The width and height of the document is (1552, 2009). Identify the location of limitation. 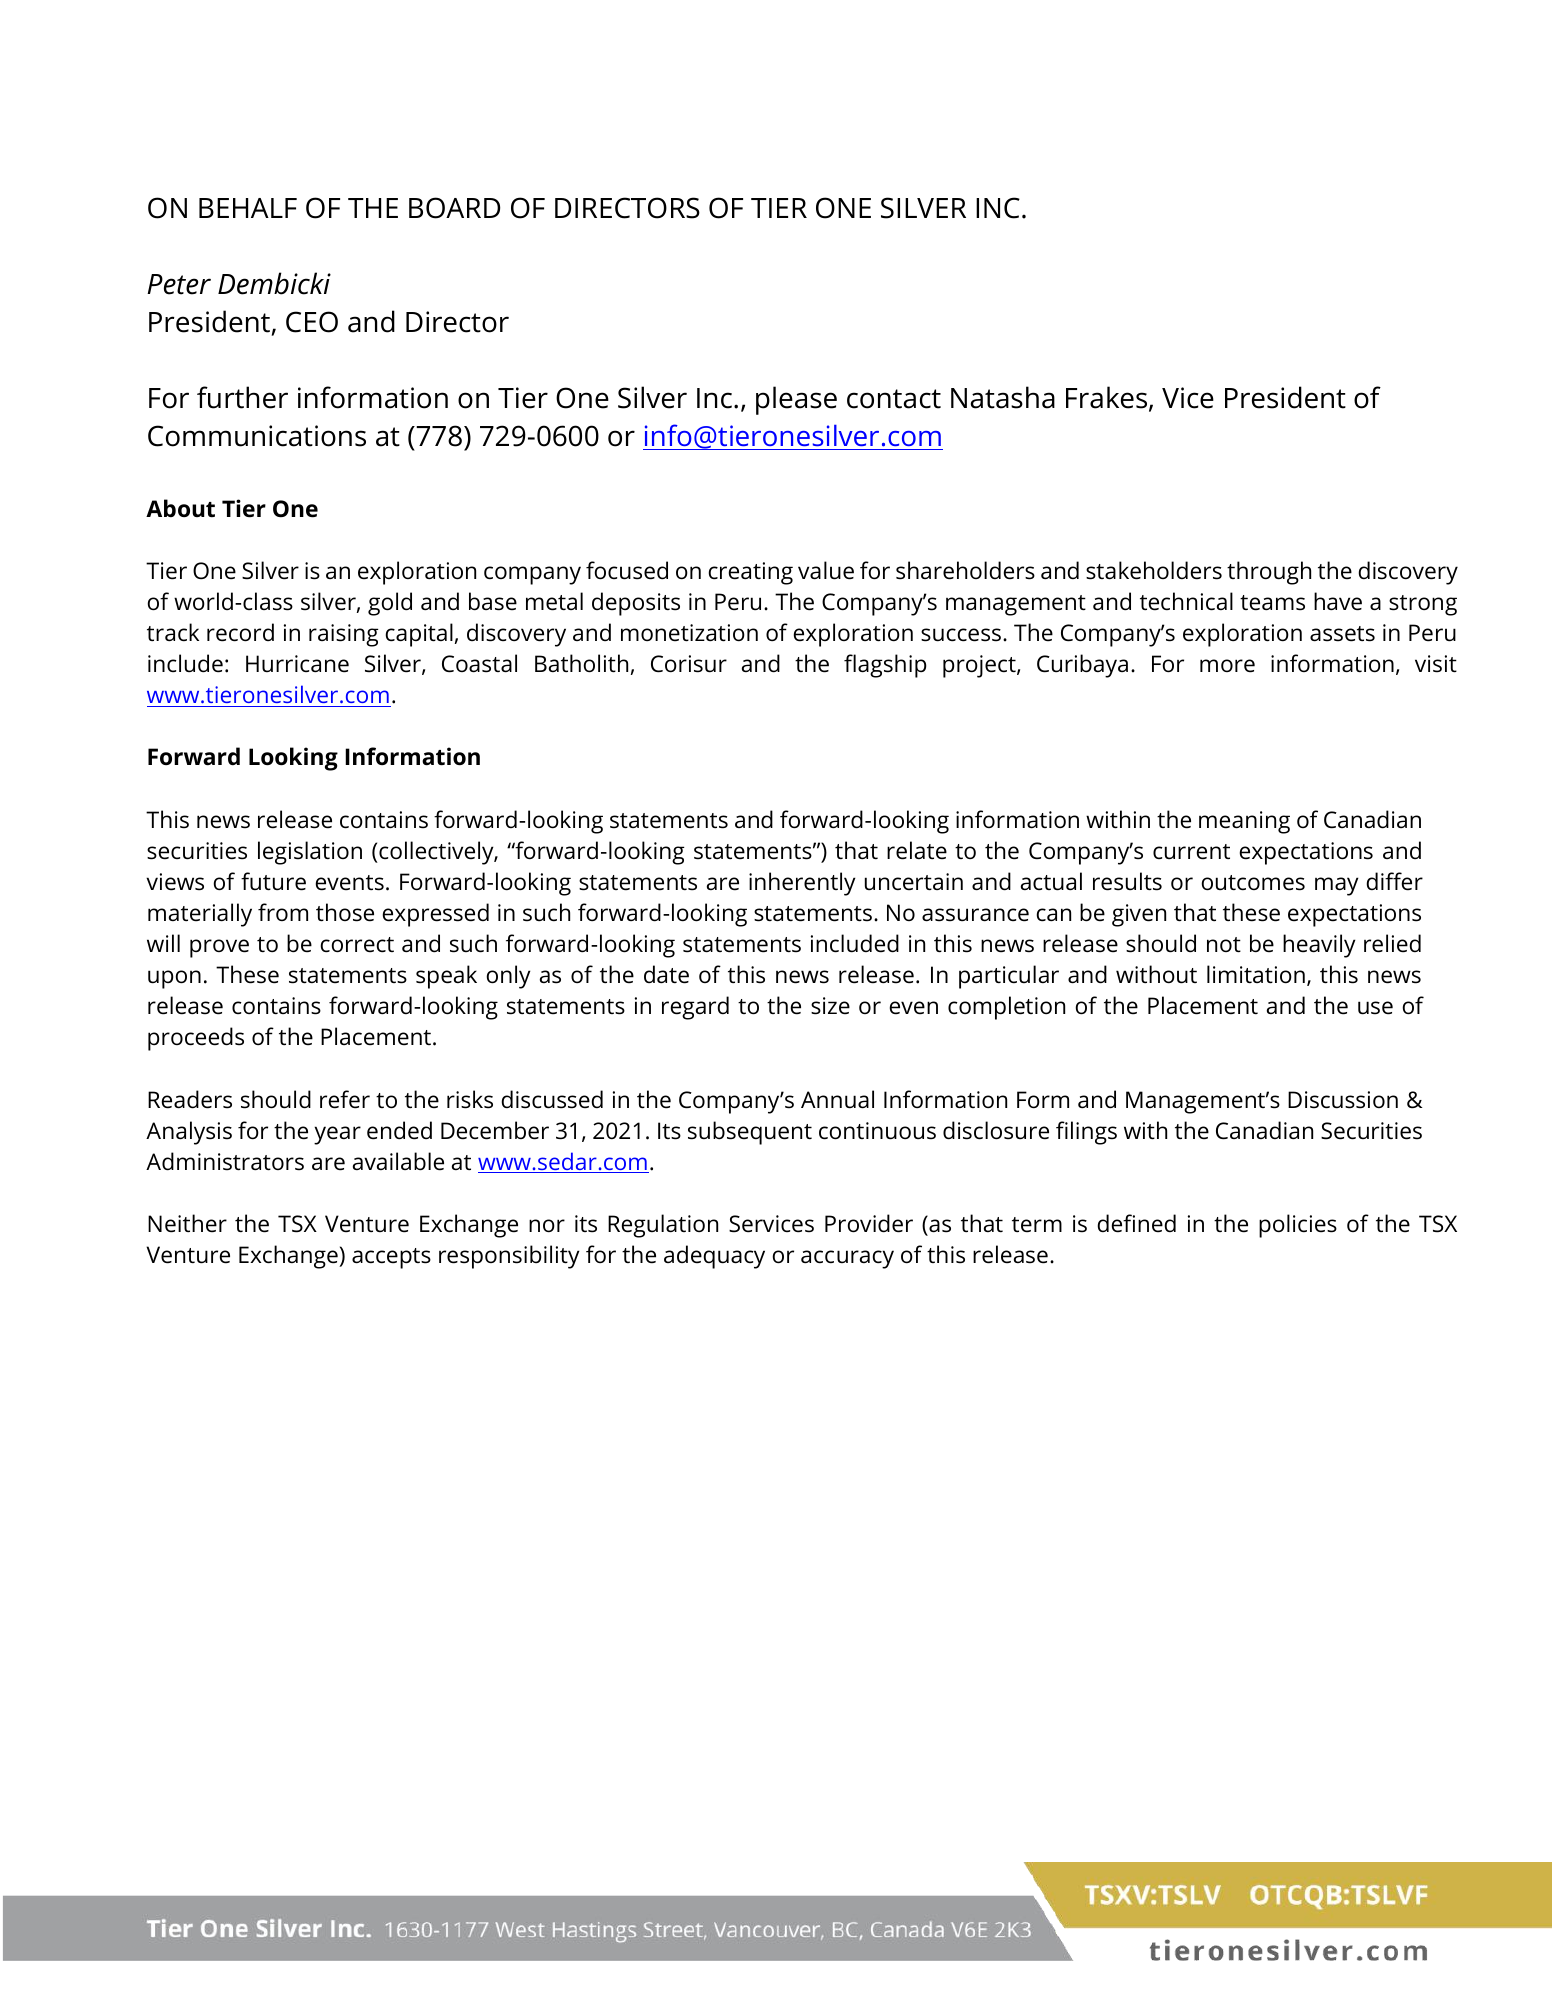
(1256, 974).
